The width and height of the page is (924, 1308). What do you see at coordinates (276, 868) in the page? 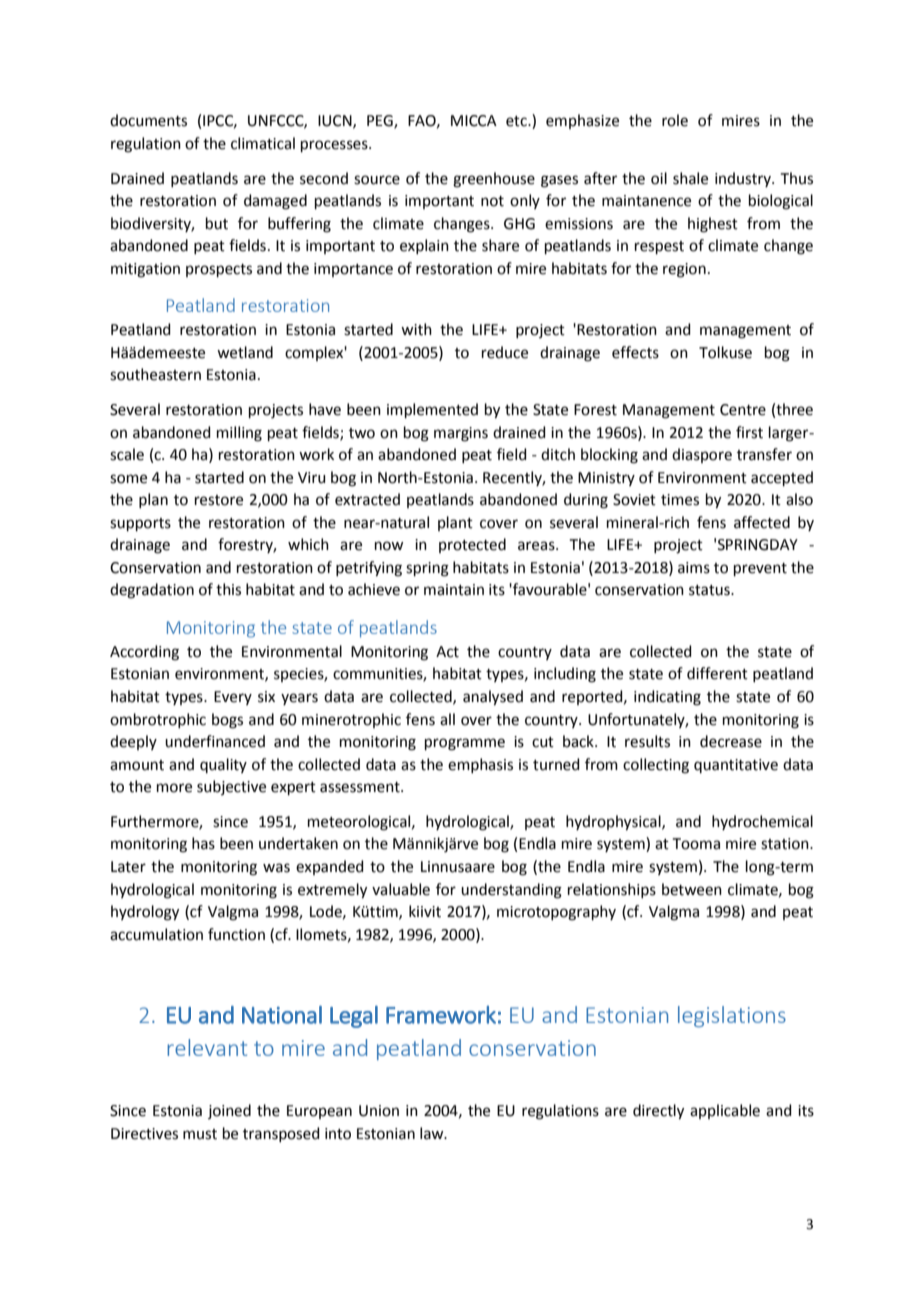
I see `was` at bounding box center [276, 868].
